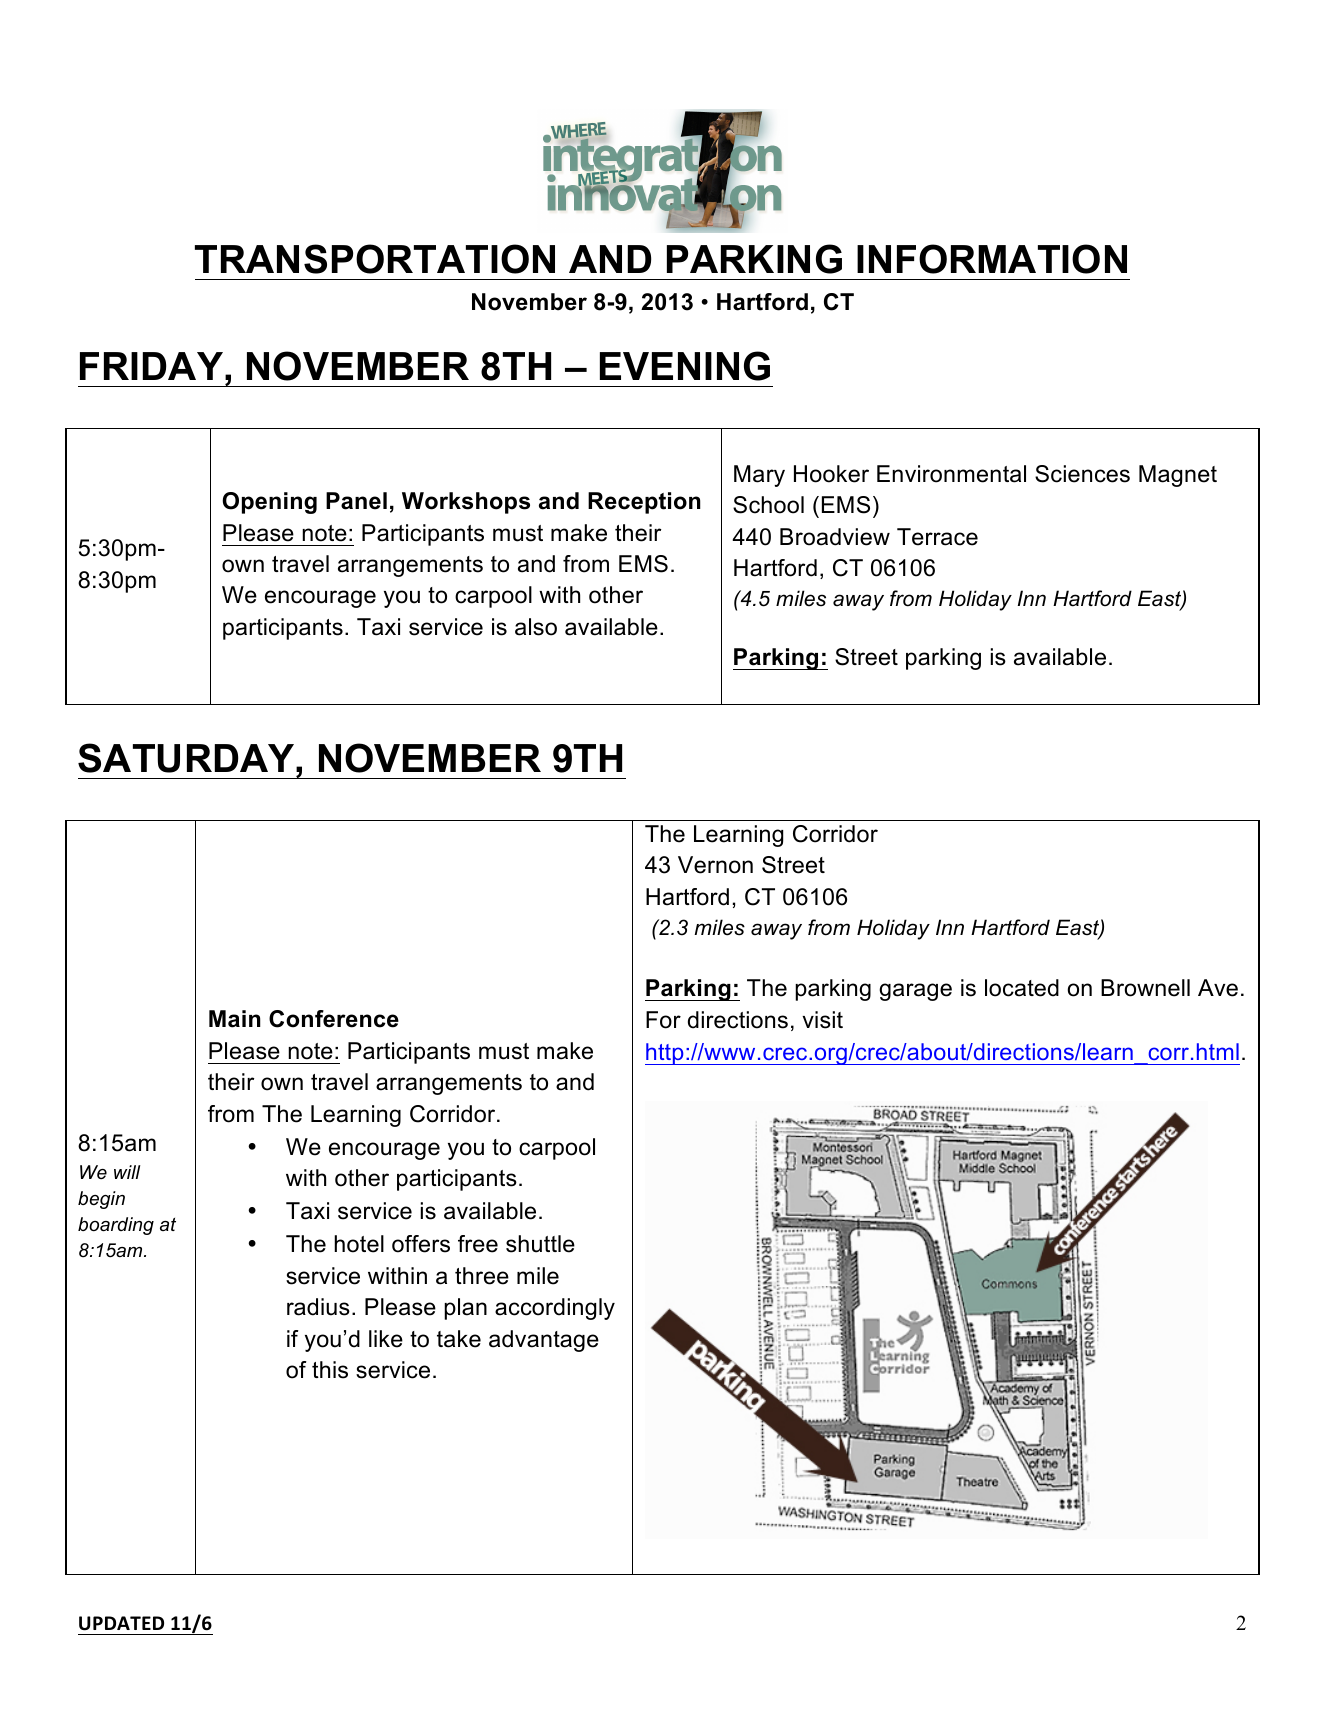 The height and width of the screenshot is (1715, 1325). What do you see at coordinates (187, 758) in the screenshot?
I see `SATURDAY` at bounding box center [187, 758].
